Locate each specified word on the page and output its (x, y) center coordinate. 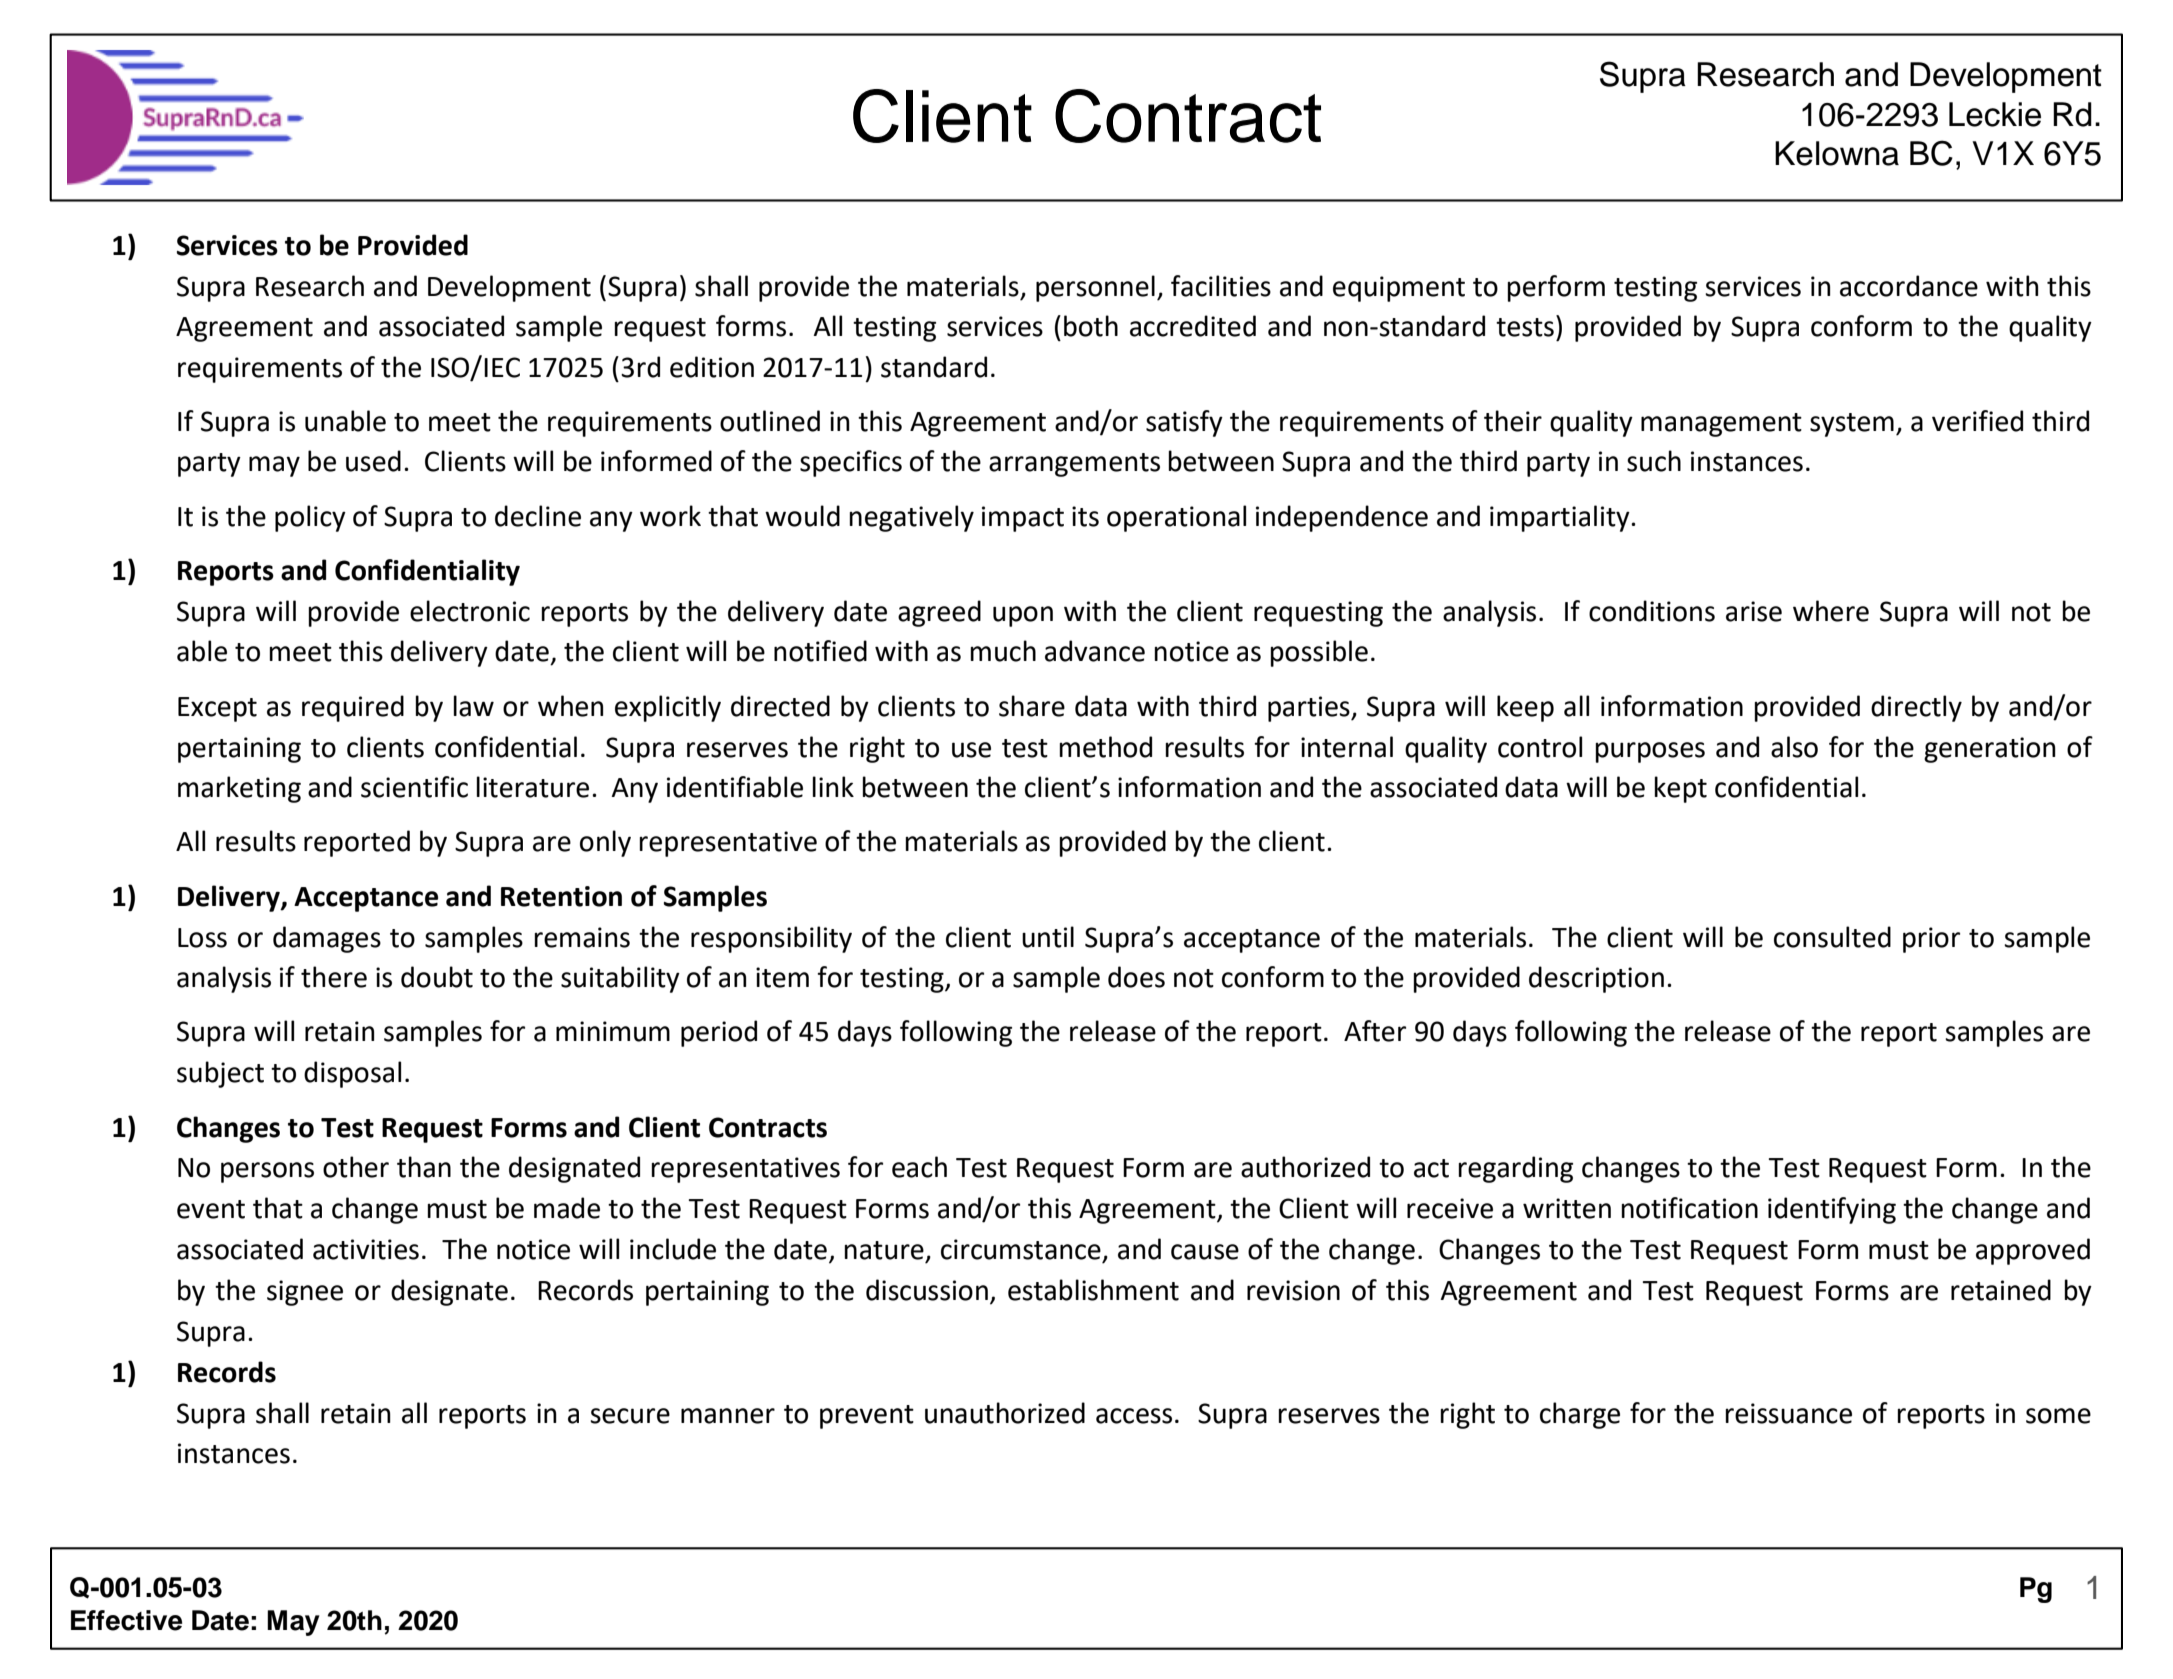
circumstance (1021, 1249)
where (1831, 611)
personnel (1095, 288)
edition (712, 367)
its (1085, 516)
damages (327, 939)
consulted (1832, 937)
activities (366, 1249)
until (1048, 937)
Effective (126, 1620)
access (1134, 1416)
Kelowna (1837, 153)
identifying (1832, 1210)
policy (310, 518)
